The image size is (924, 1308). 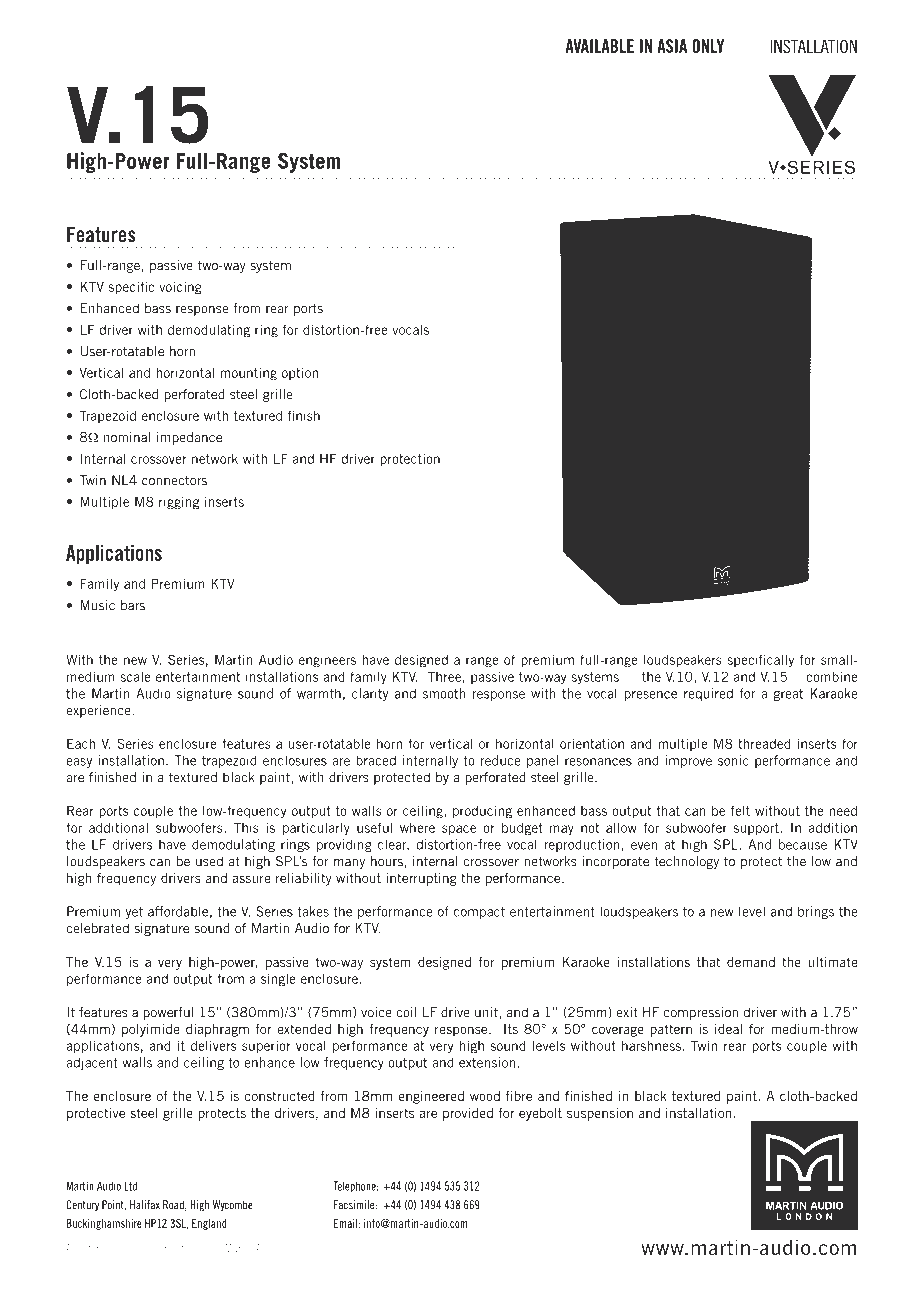 I want to click on used, so click(x=209, y=861).
